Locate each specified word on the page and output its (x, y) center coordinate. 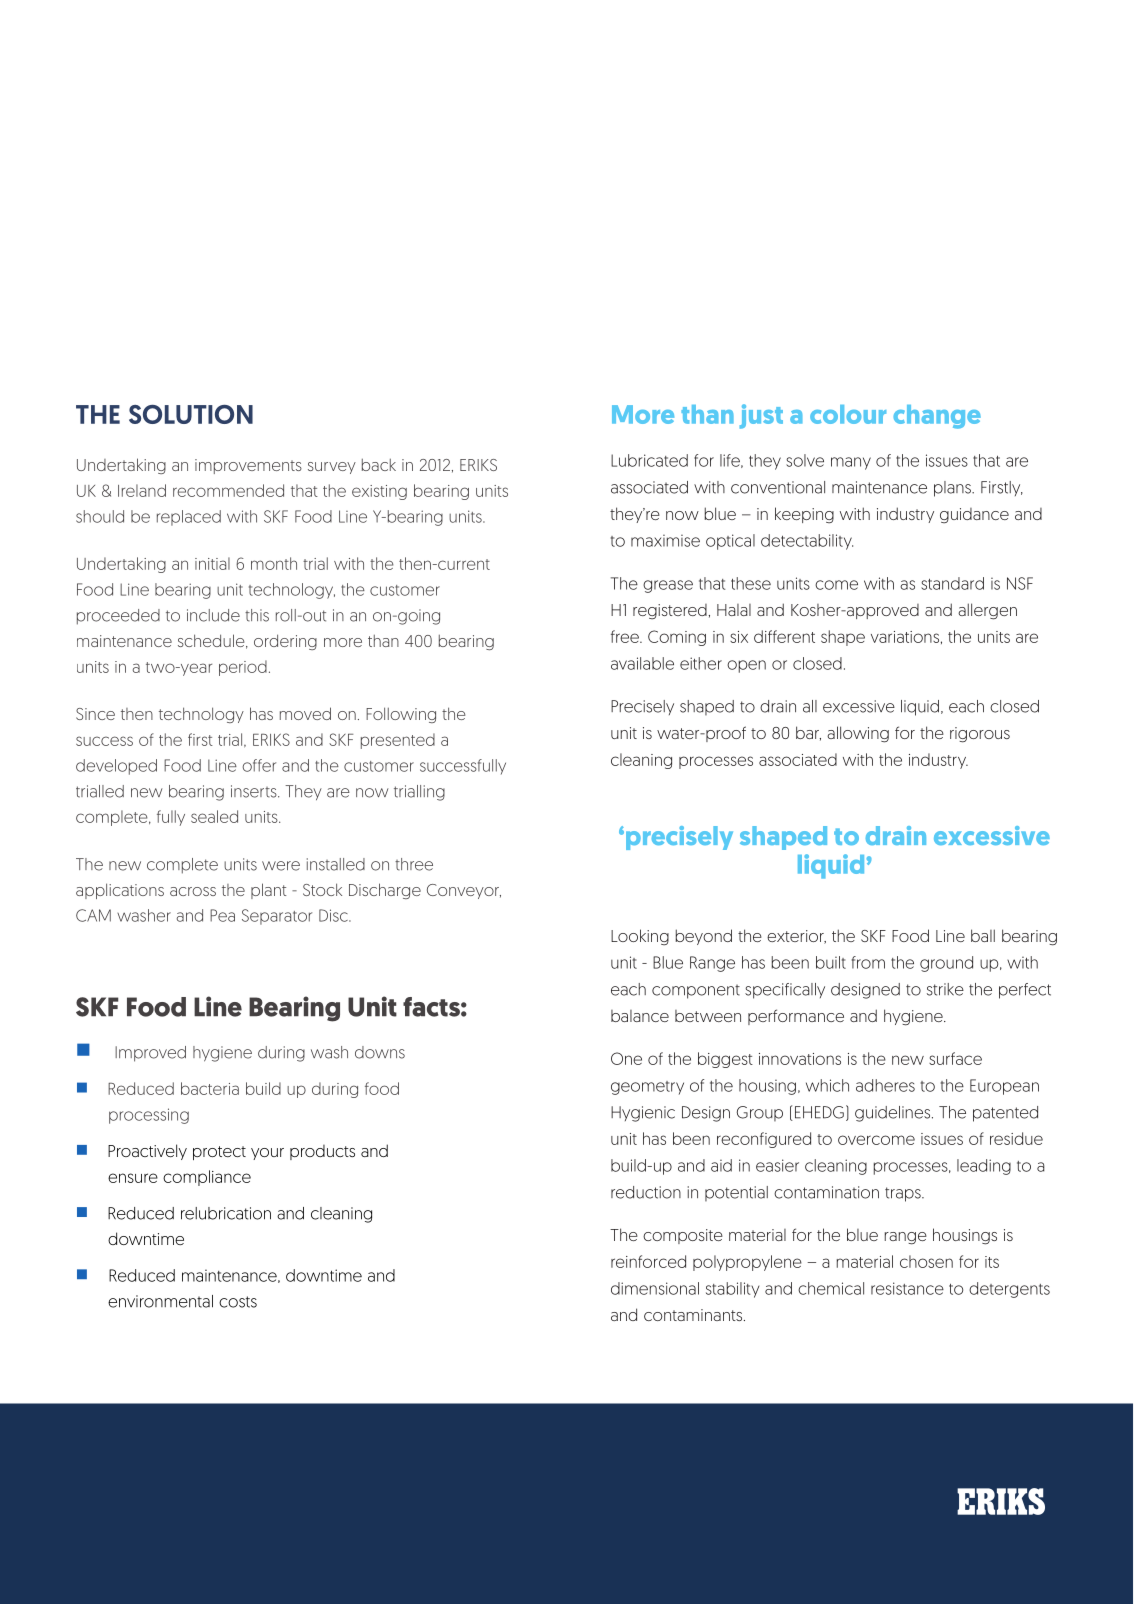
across (193, 891)
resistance (907, 1288)
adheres (885, 1085)
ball (983, 935)
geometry (647, 1088)
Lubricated (649, 460)
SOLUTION (191, 414)
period (243, 668)
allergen (987, 611)
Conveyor (464, 891)
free (626, 636)
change (937, 417)
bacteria (210, 1088)
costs (238, 1302)
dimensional (655, 1288)
